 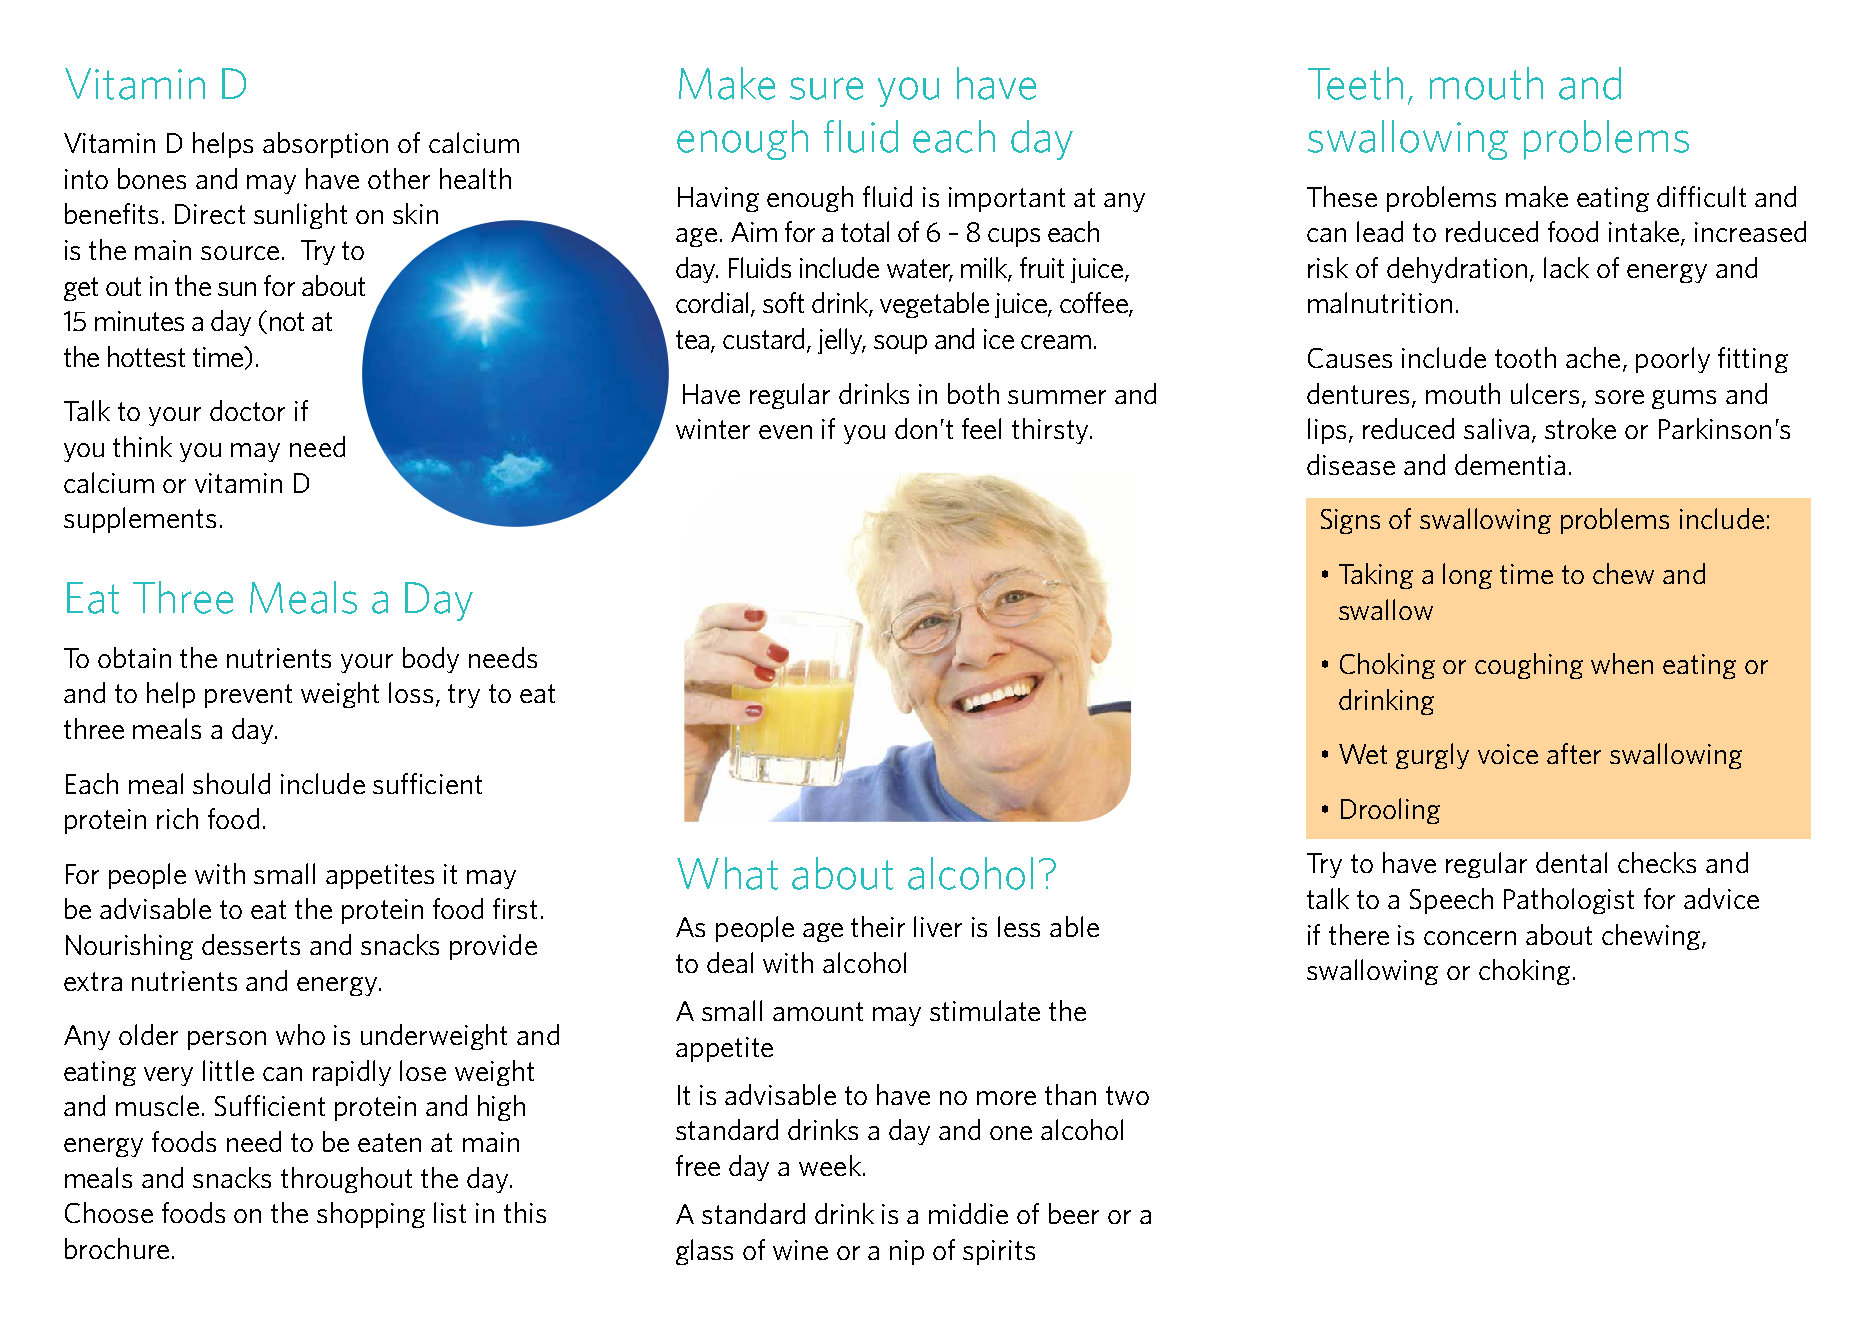 I want to click on coughing, so click(x=1529, y=666).
